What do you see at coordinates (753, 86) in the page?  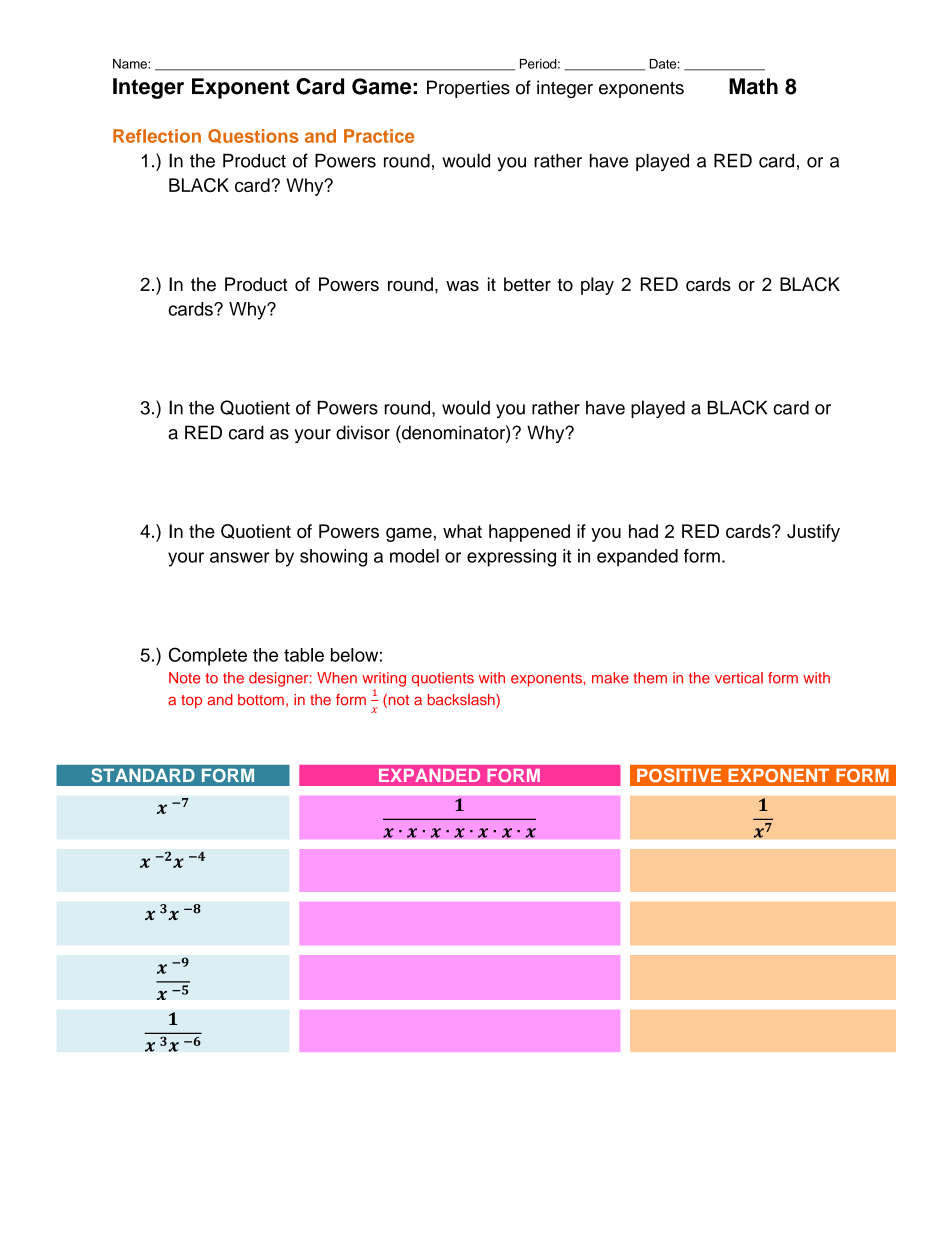 I see `Math` at bounding box center [753, 86].
